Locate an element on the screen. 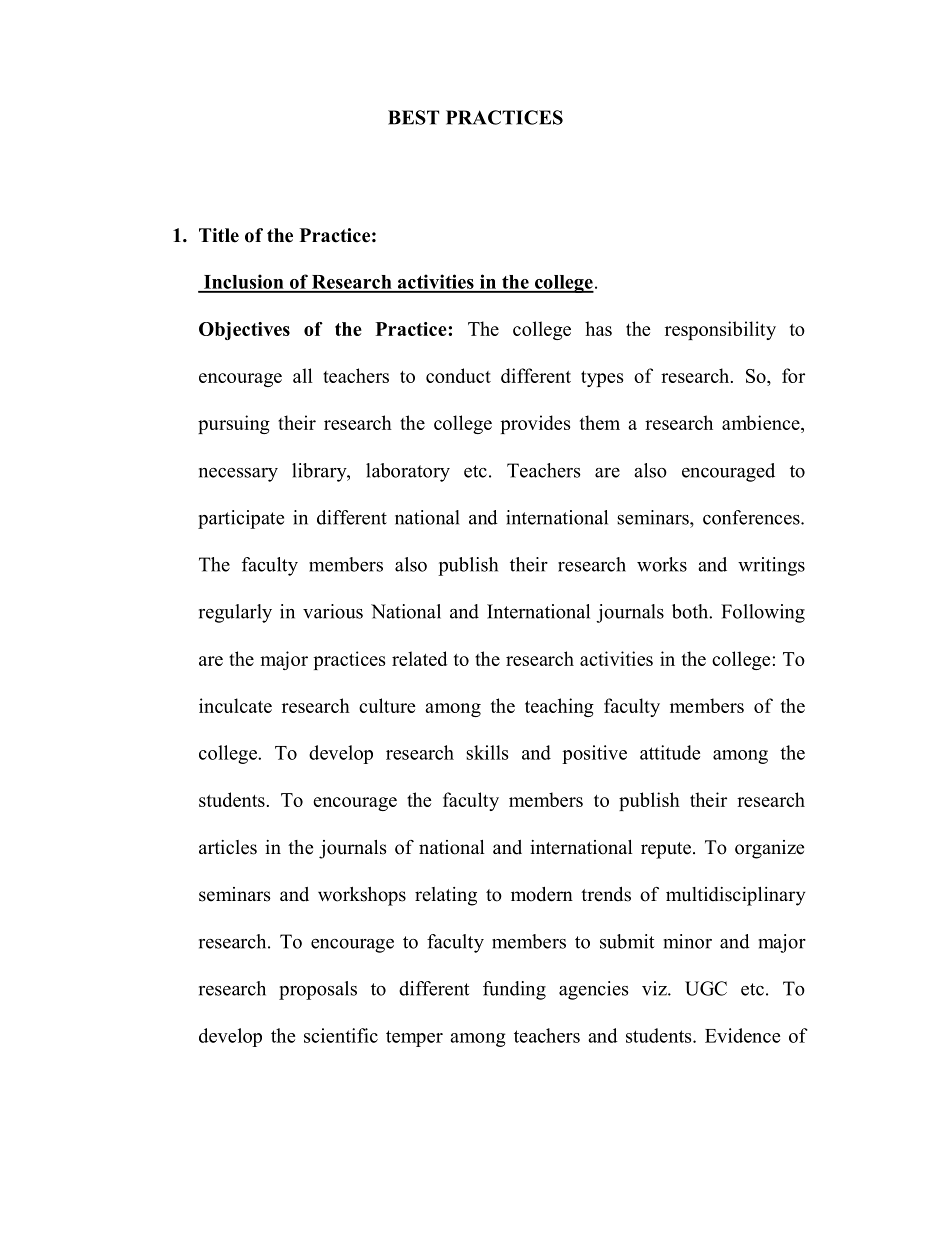 This screenshot has height=1233, width=952. various is located at coordinates (333, 611).
